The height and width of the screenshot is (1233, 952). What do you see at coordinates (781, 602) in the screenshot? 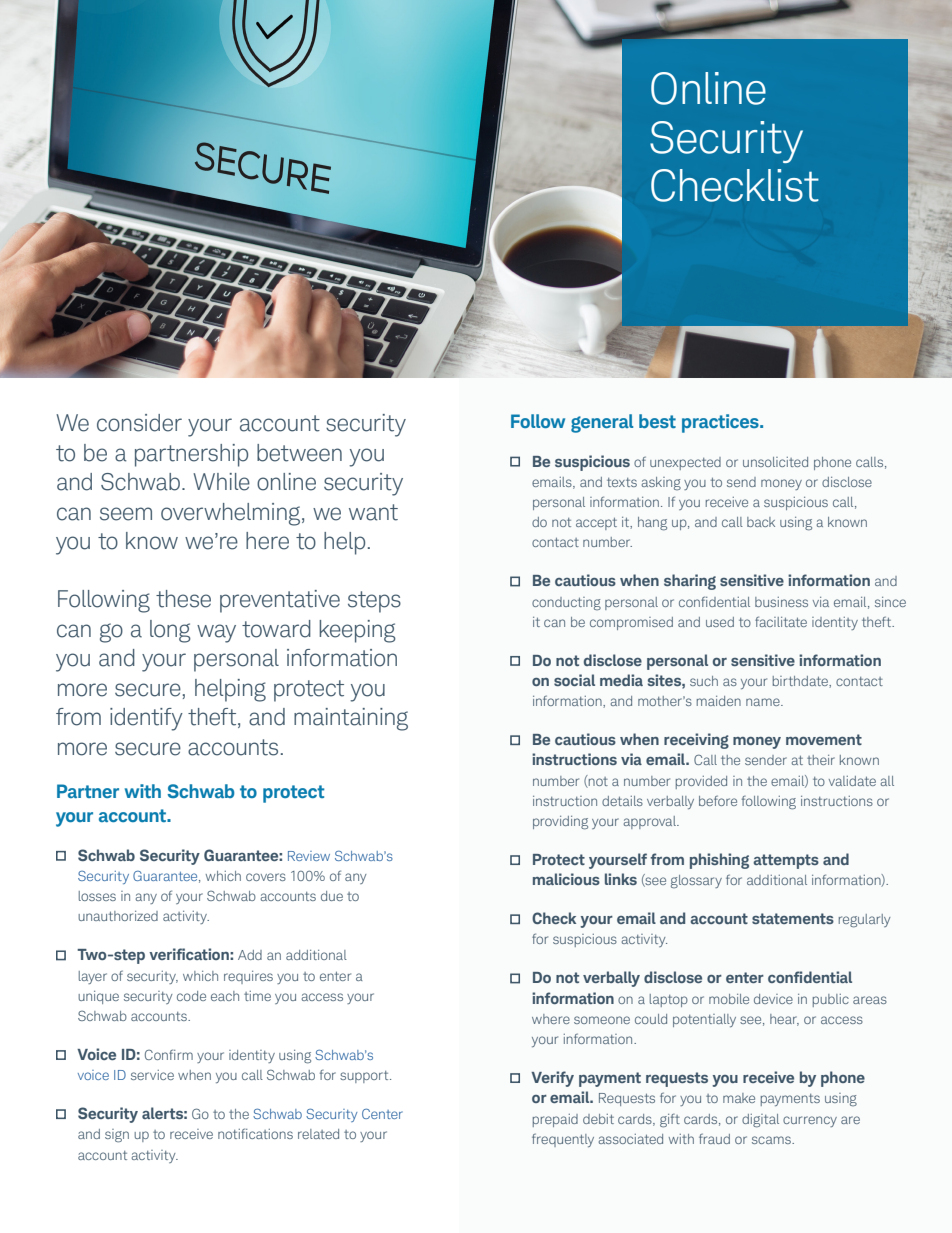
I see `business` at bounding box center [781, 602].
